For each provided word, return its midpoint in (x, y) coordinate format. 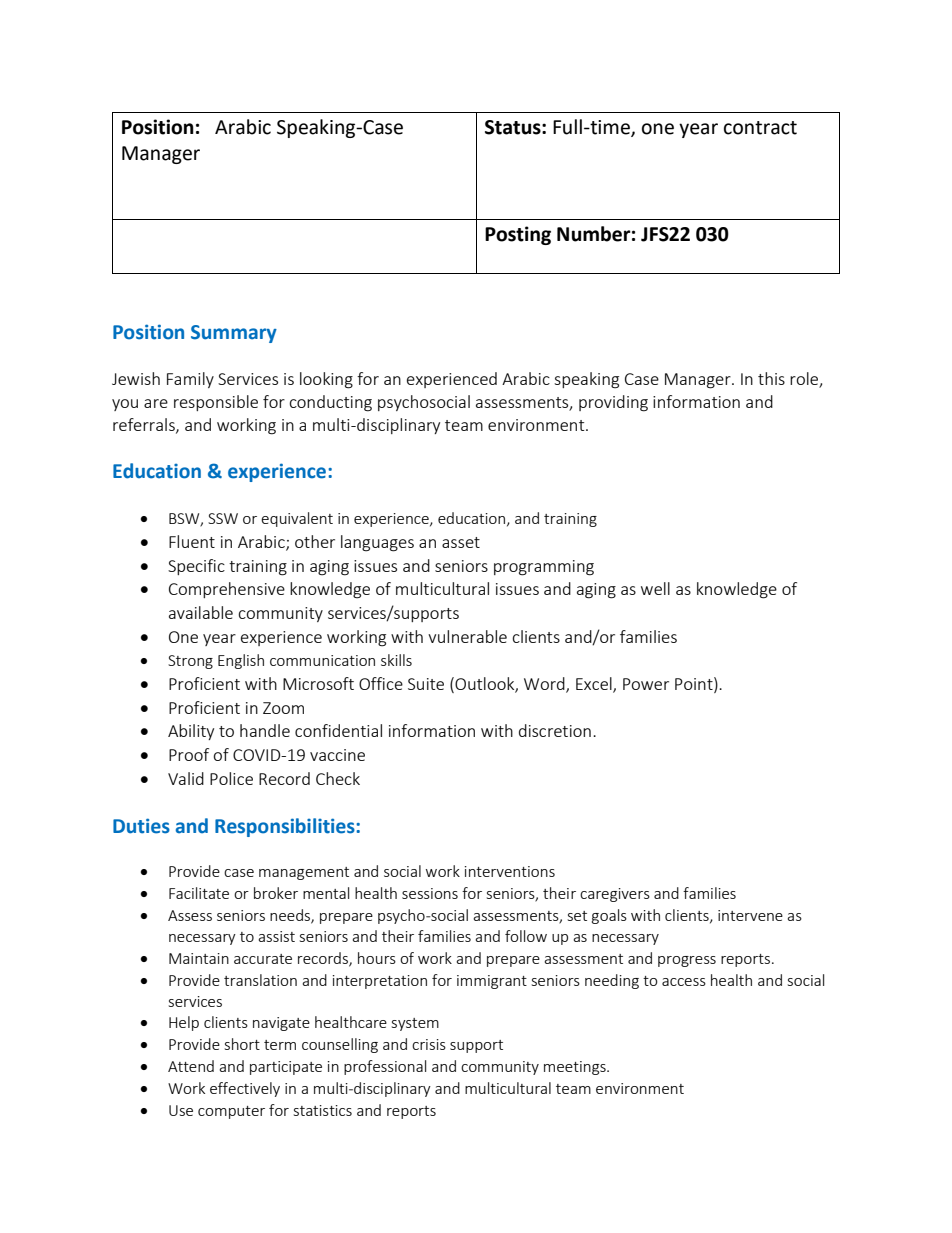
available (201, 612)
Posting (518, 235)
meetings (576, 1068)
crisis (429, 1044)
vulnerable (467, 636)
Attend (191, 1066)
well (655, 588)
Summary (234, 334)
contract (760, 128)
